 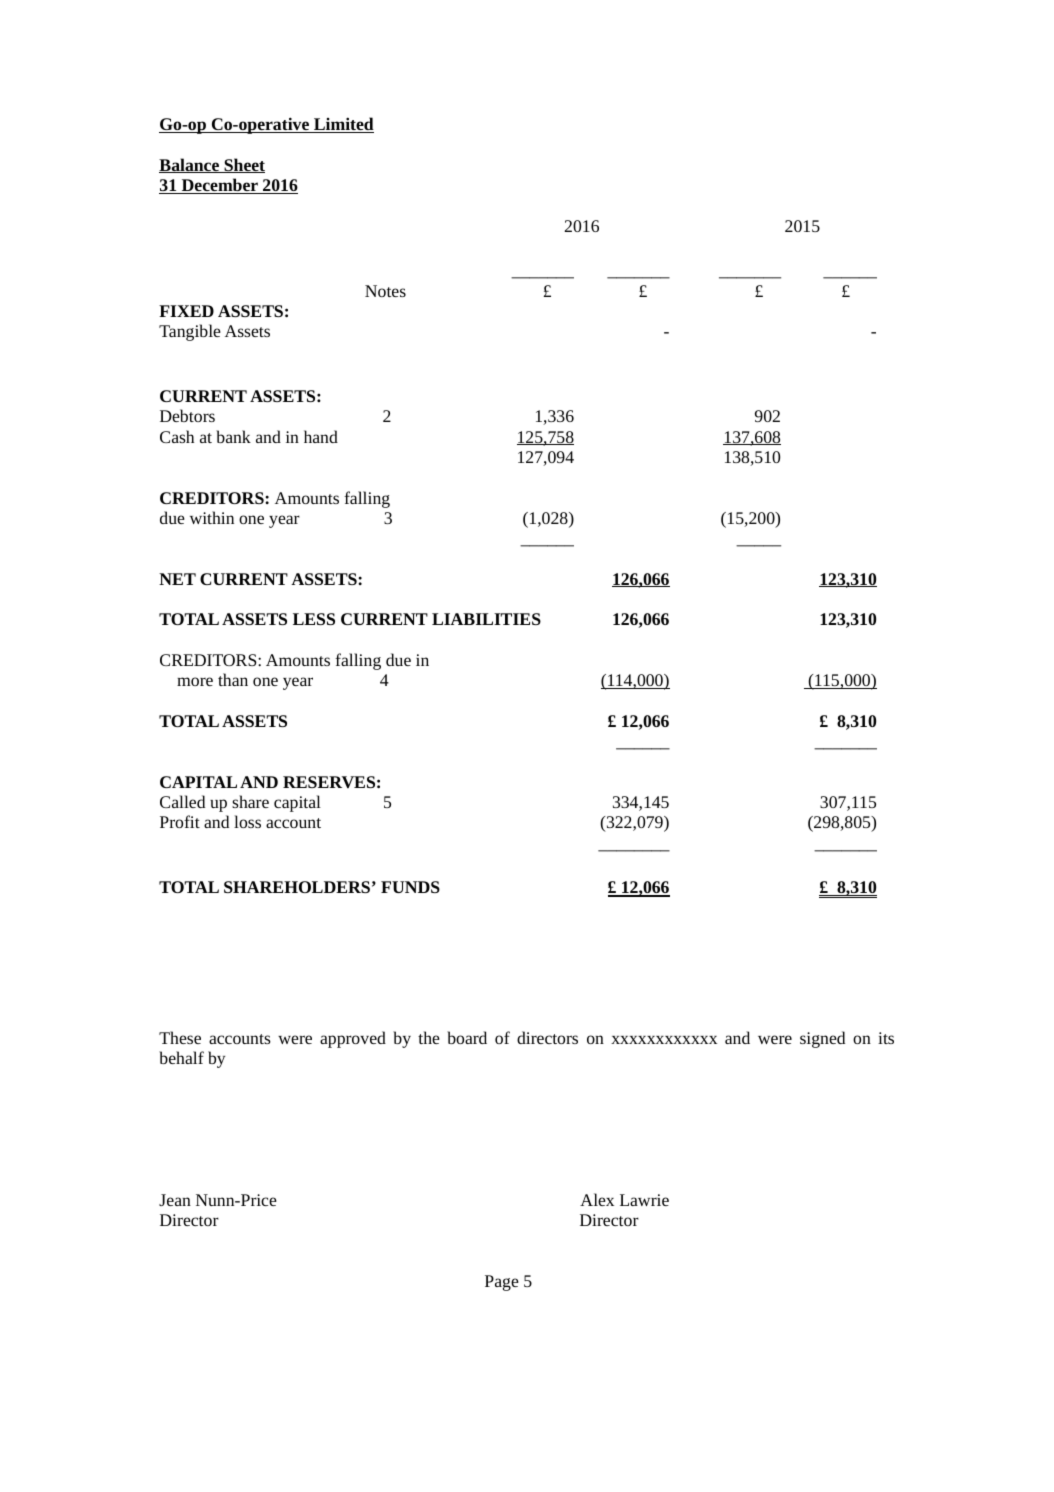 What do you see at coordinates (243, 165) in the document?
I see `Sheet` at bounding box center [243, 165].
